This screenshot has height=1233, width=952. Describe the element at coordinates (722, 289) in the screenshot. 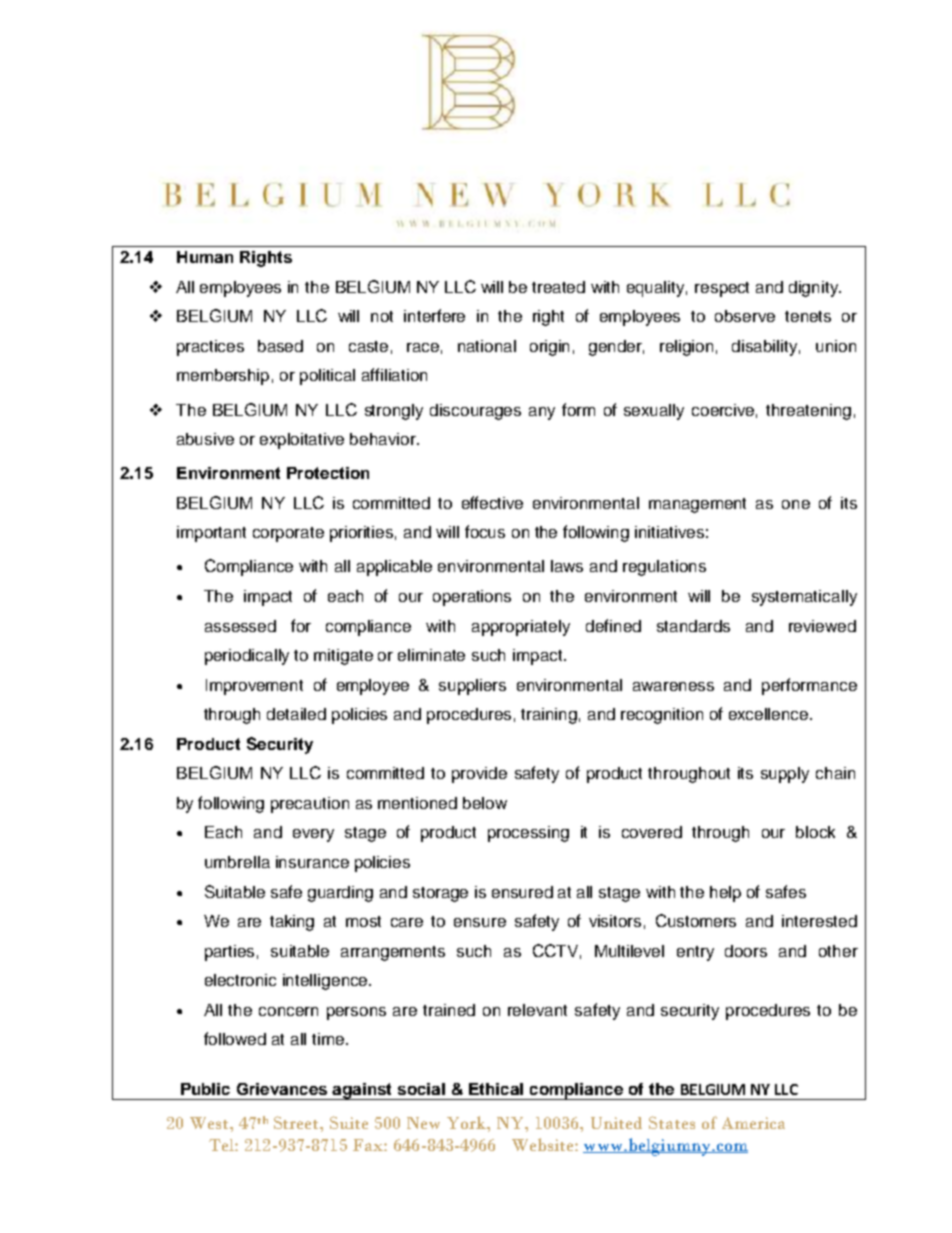

I see `respect` at that location.
